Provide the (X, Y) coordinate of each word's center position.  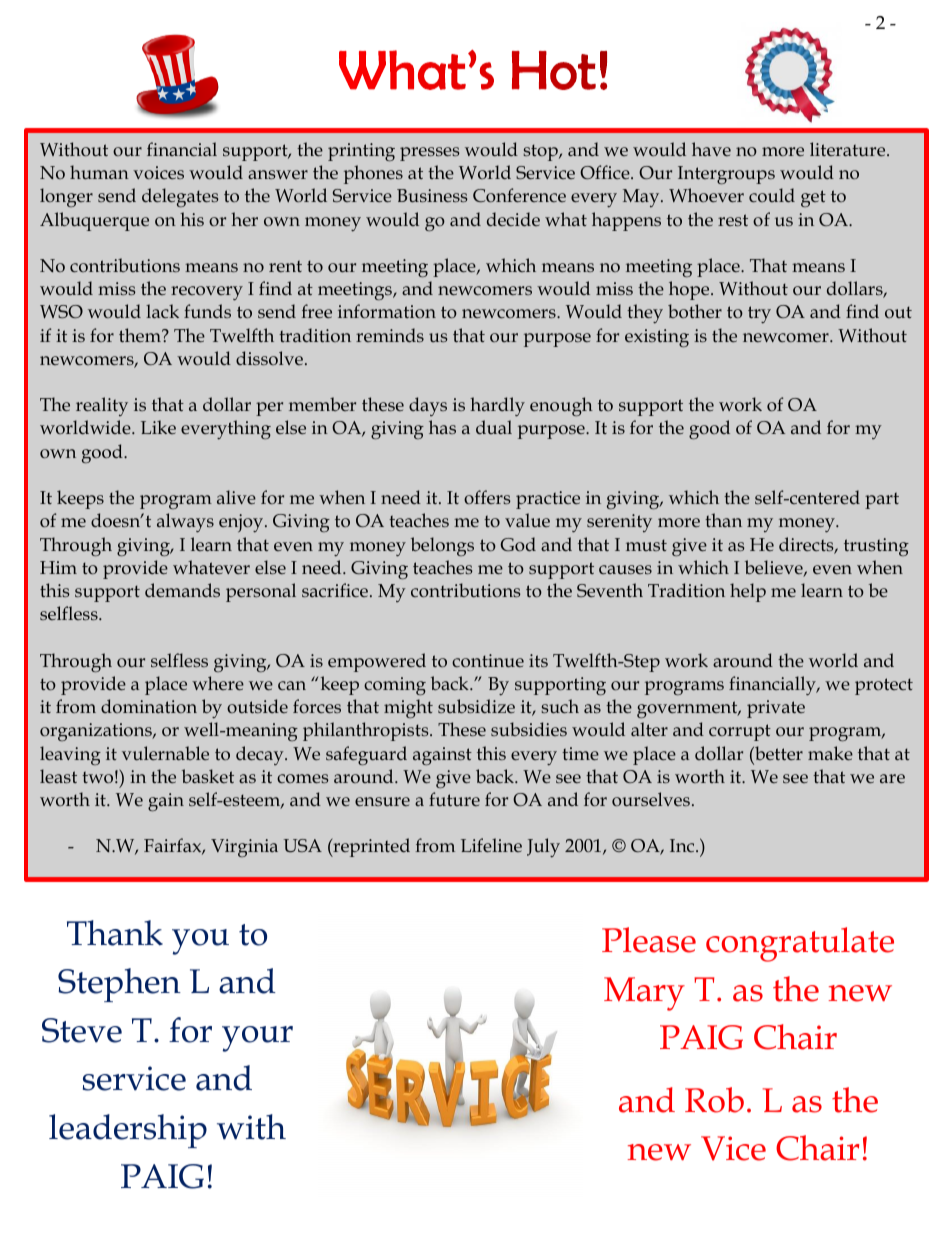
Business (432, 195)
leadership (128, 1131)
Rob (714, 1100)
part (882, 500)
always (185, 522)
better (778, 753)
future (454, 799)
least (58, 776)
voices (158, 172)
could (772, 195)
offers (487, 497)
